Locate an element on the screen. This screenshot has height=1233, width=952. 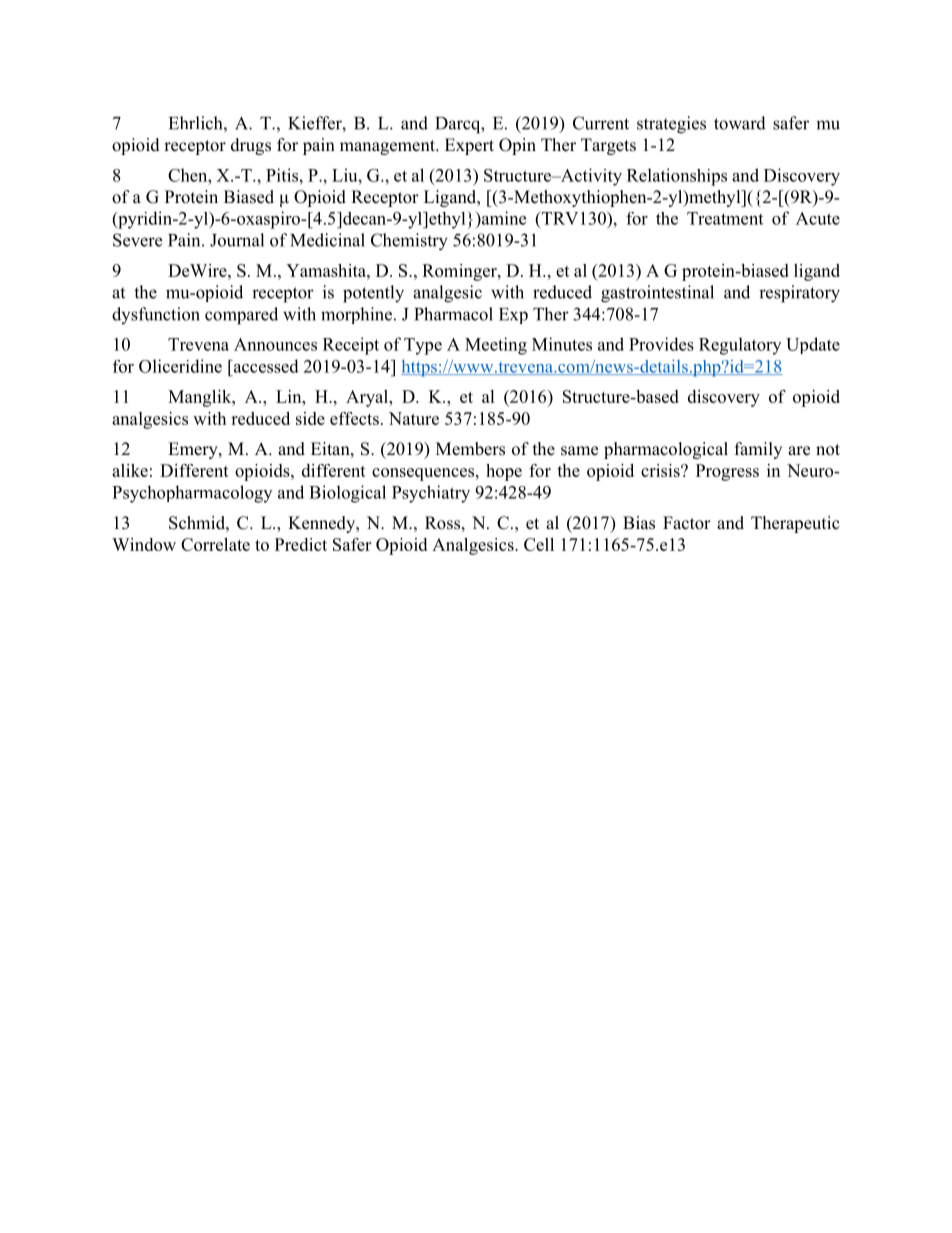
Cell is located at coordinates (539, 544).
